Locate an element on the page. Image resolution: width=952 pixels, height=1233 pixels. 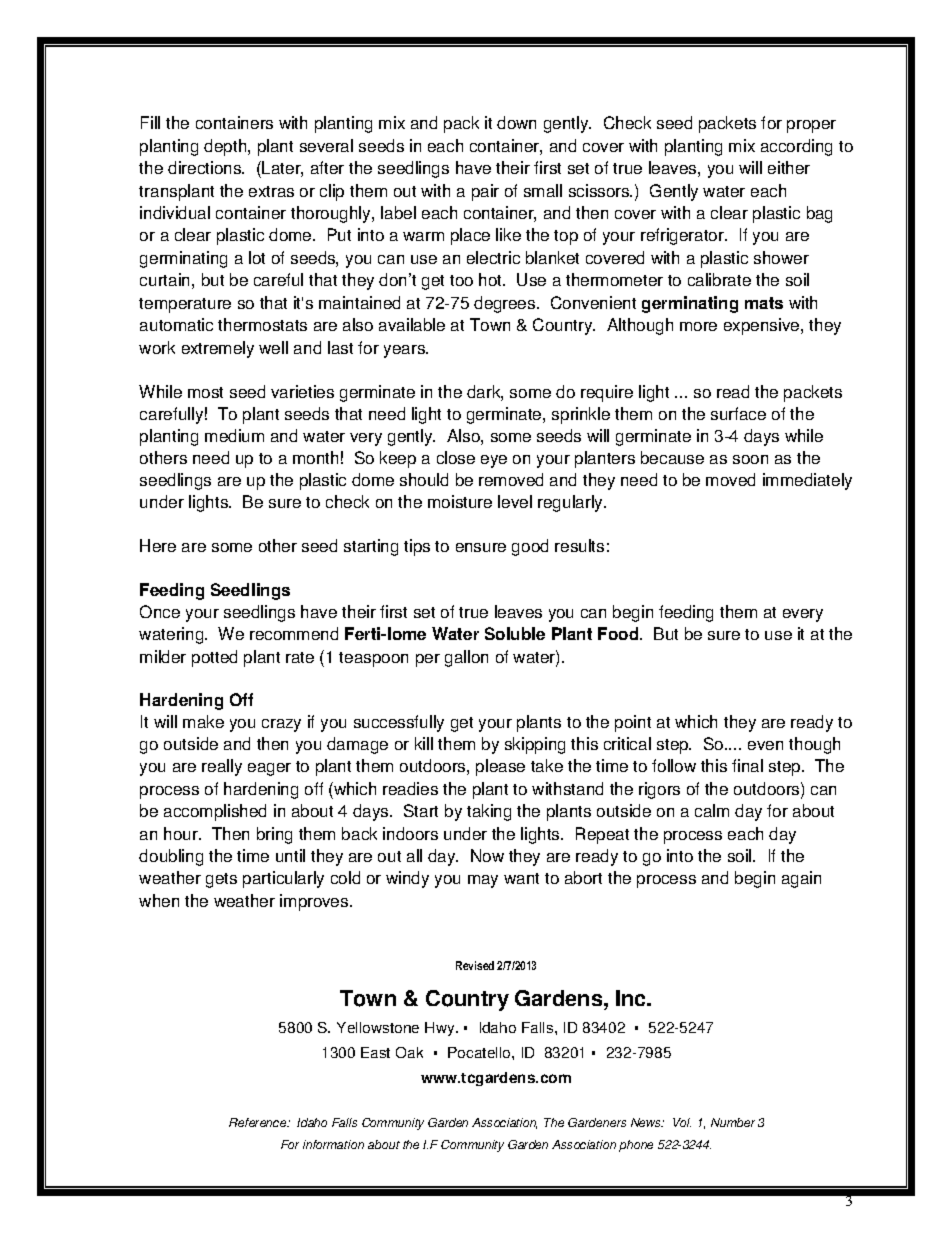
Food is located at coordinates (619, 633).
